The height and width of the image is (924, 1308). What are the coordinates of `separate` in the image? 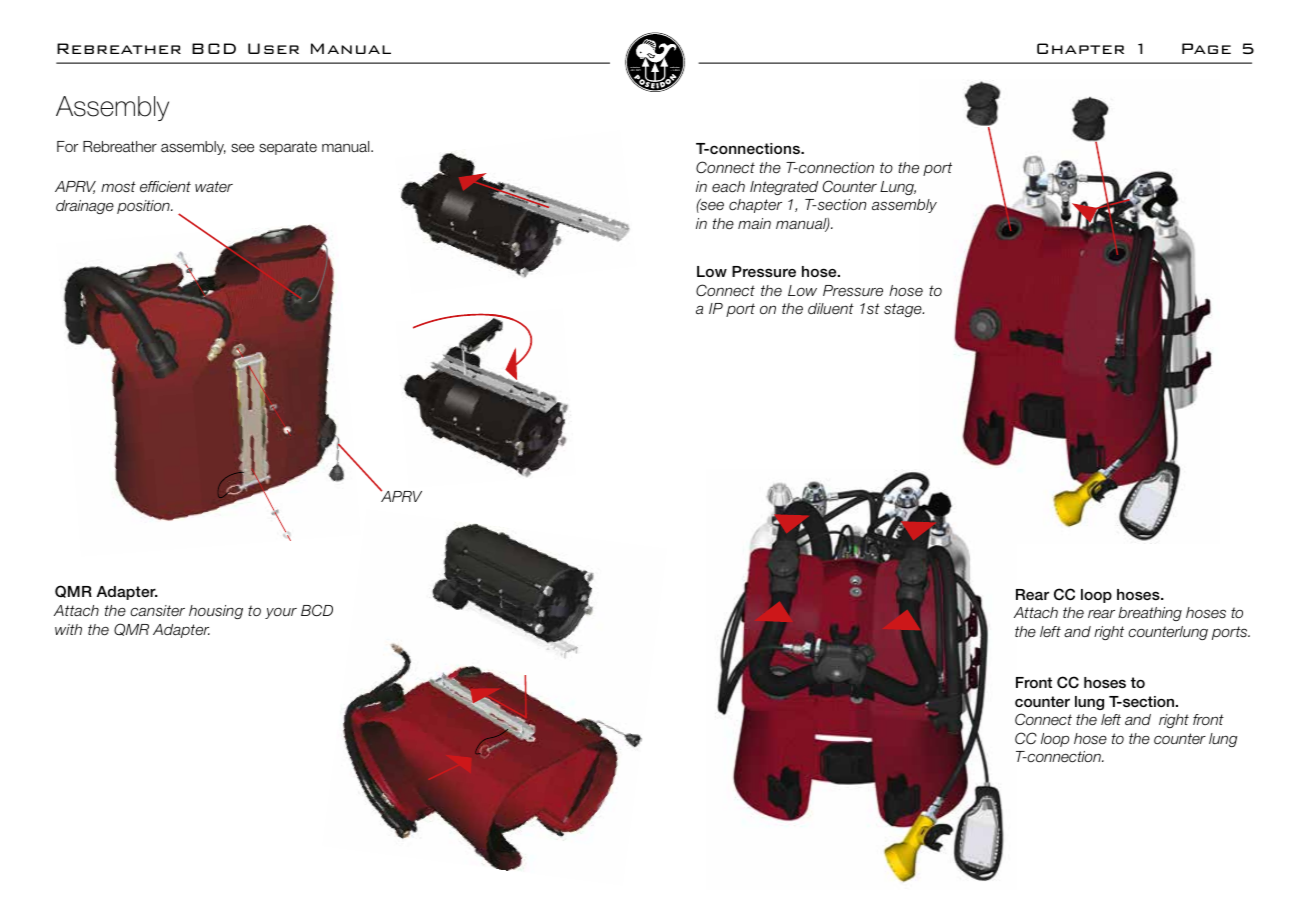 It's located at (288, 148).
